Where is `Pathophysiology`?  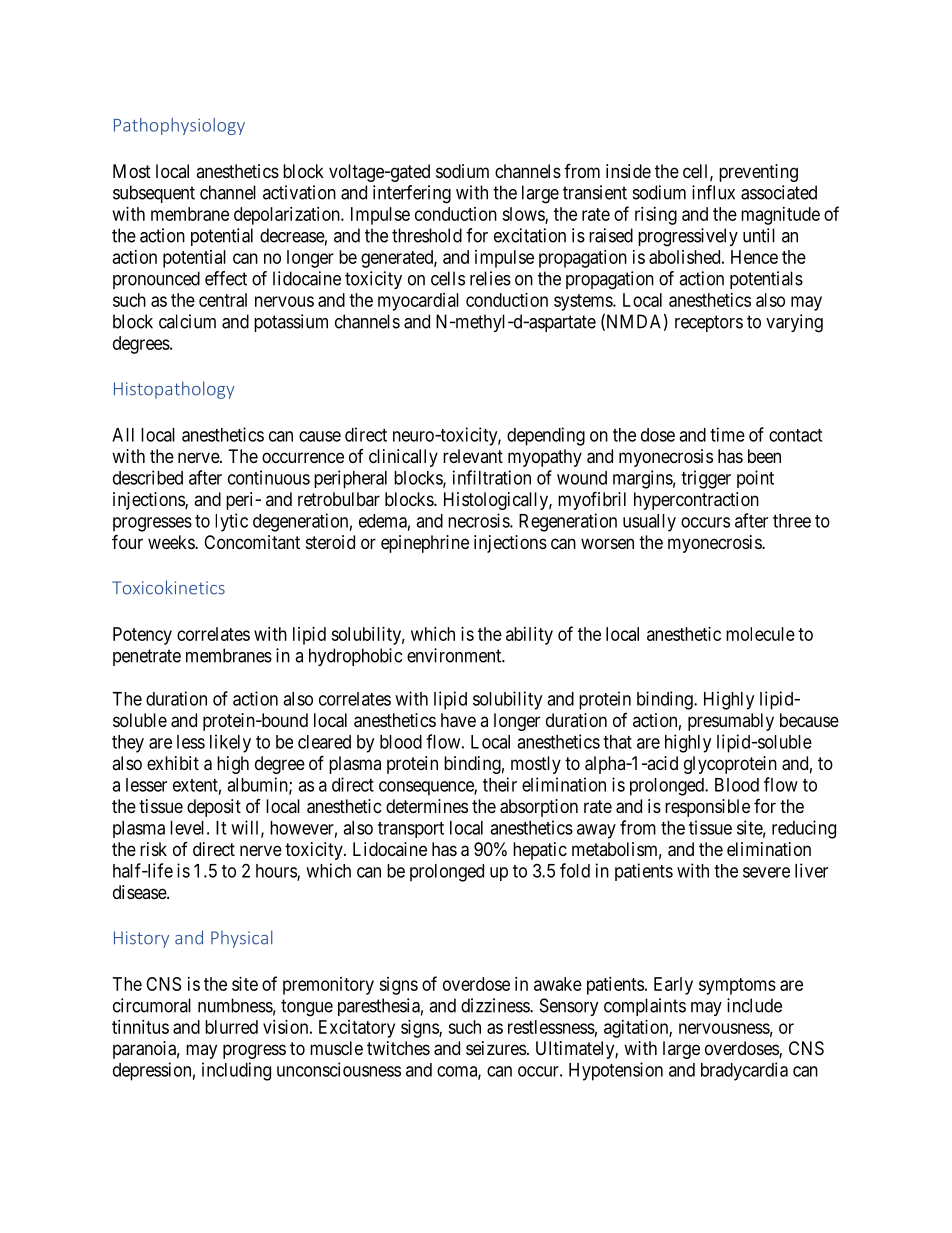 Pathophysiology is located at coordinates (179, 126).
